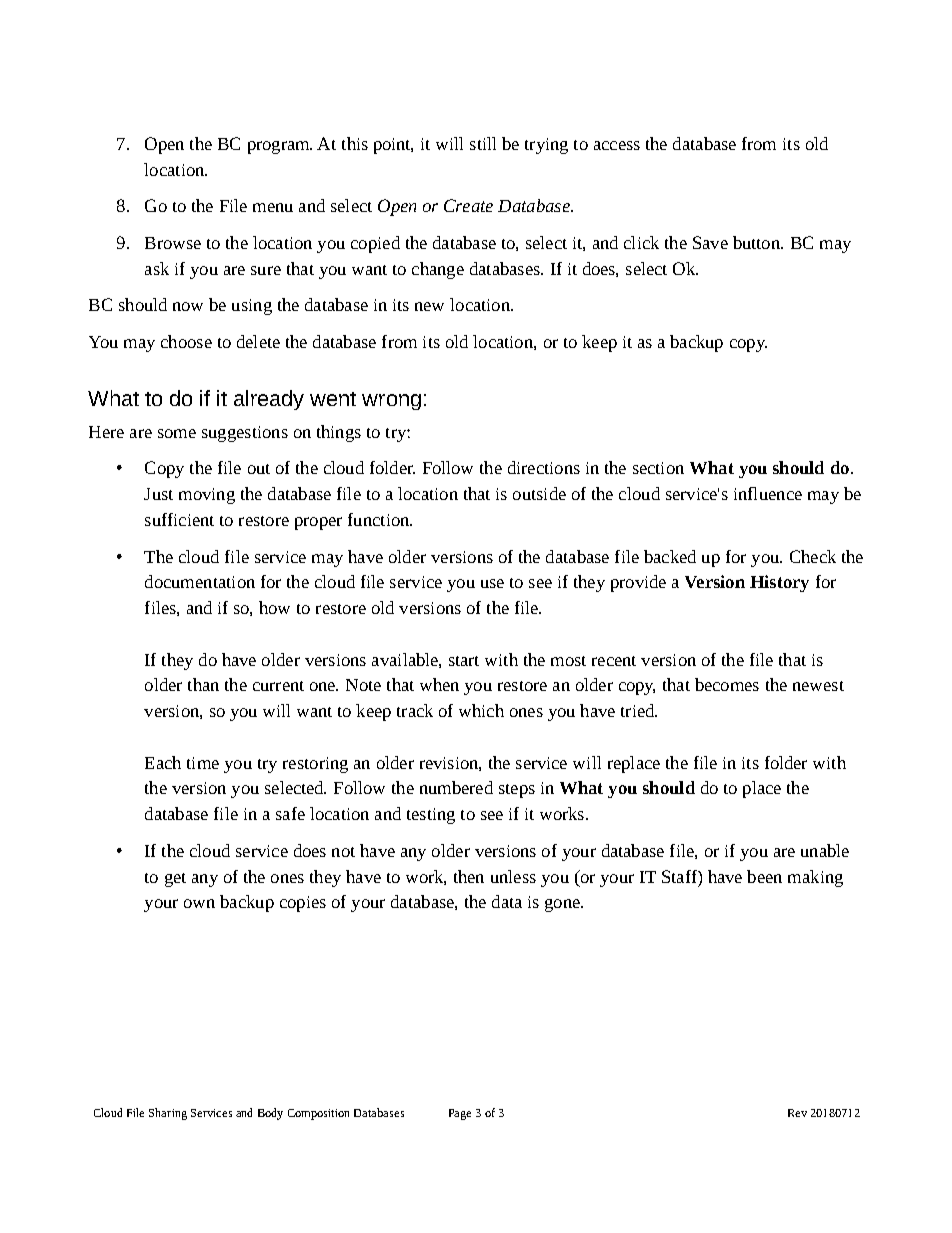 This screenshot has height=1233, width=952. What do you see at coordinates (456, 787) in the screenshot?
I see `numbered` at bounding box center [456, 787].
